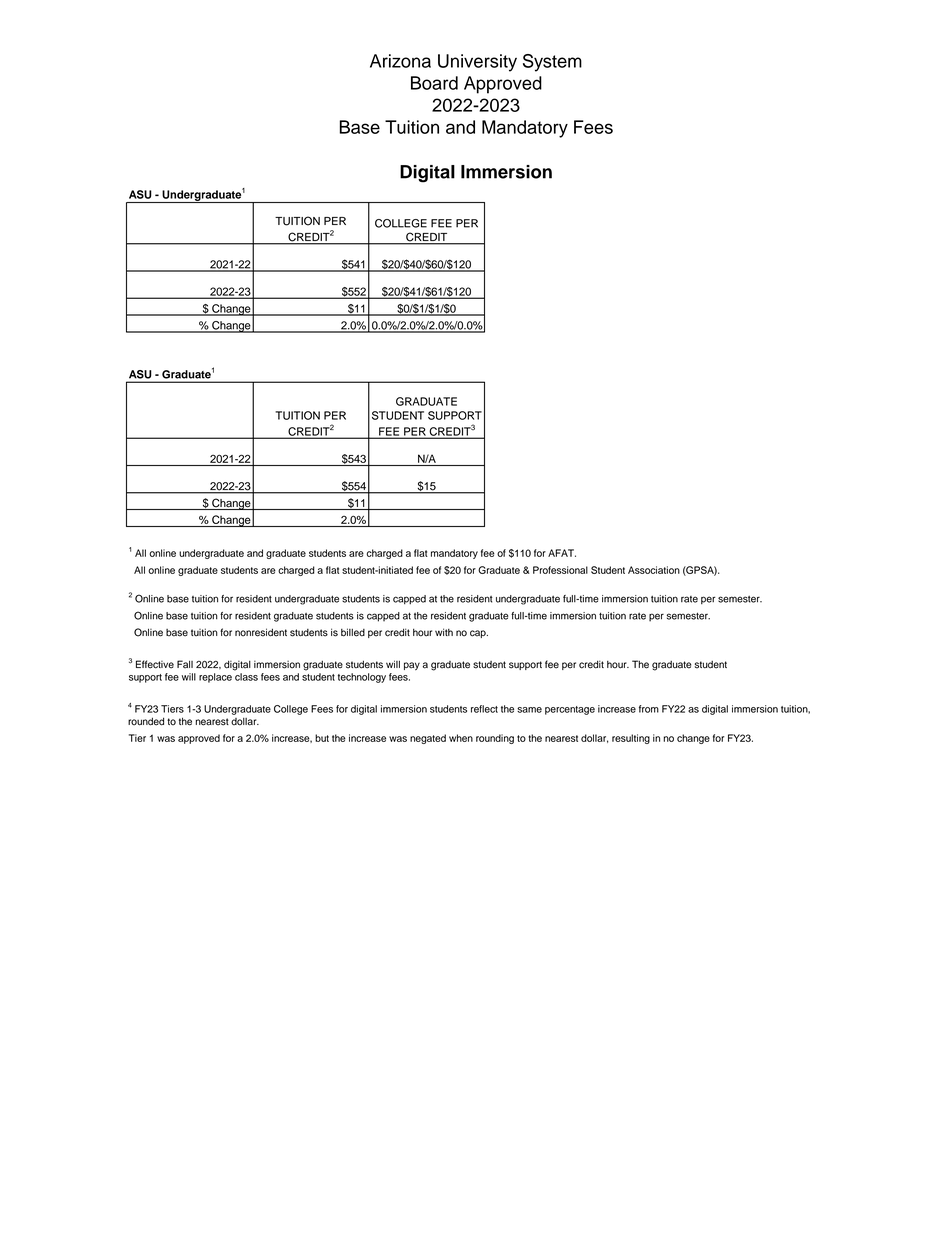 This image has height=1233, width=952. Describe the element at coordinates (552, 63) in the image. I see `System` at that location.
